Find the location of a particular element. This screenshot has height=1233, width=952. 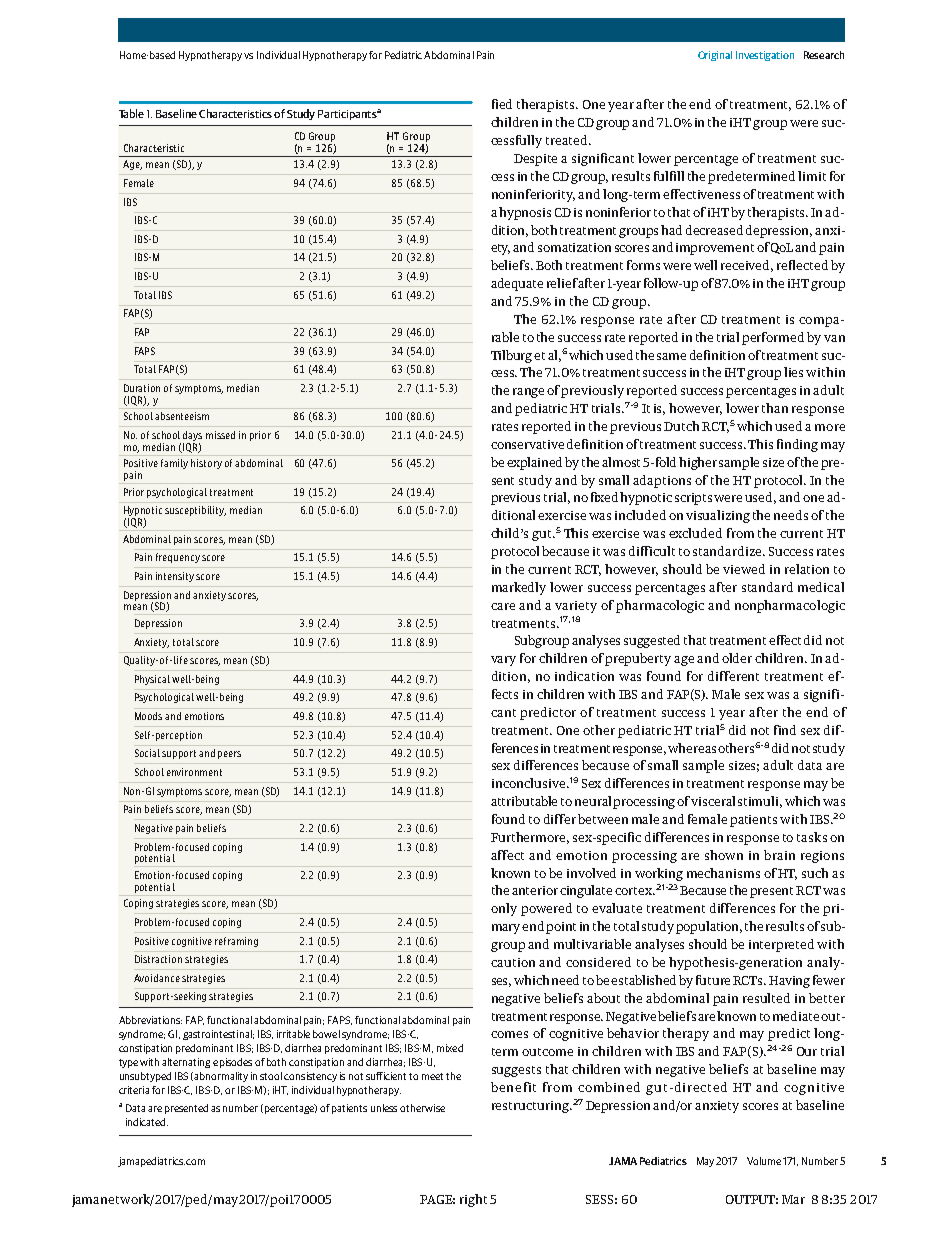

indicated is located at coordinates (147, 1122).
